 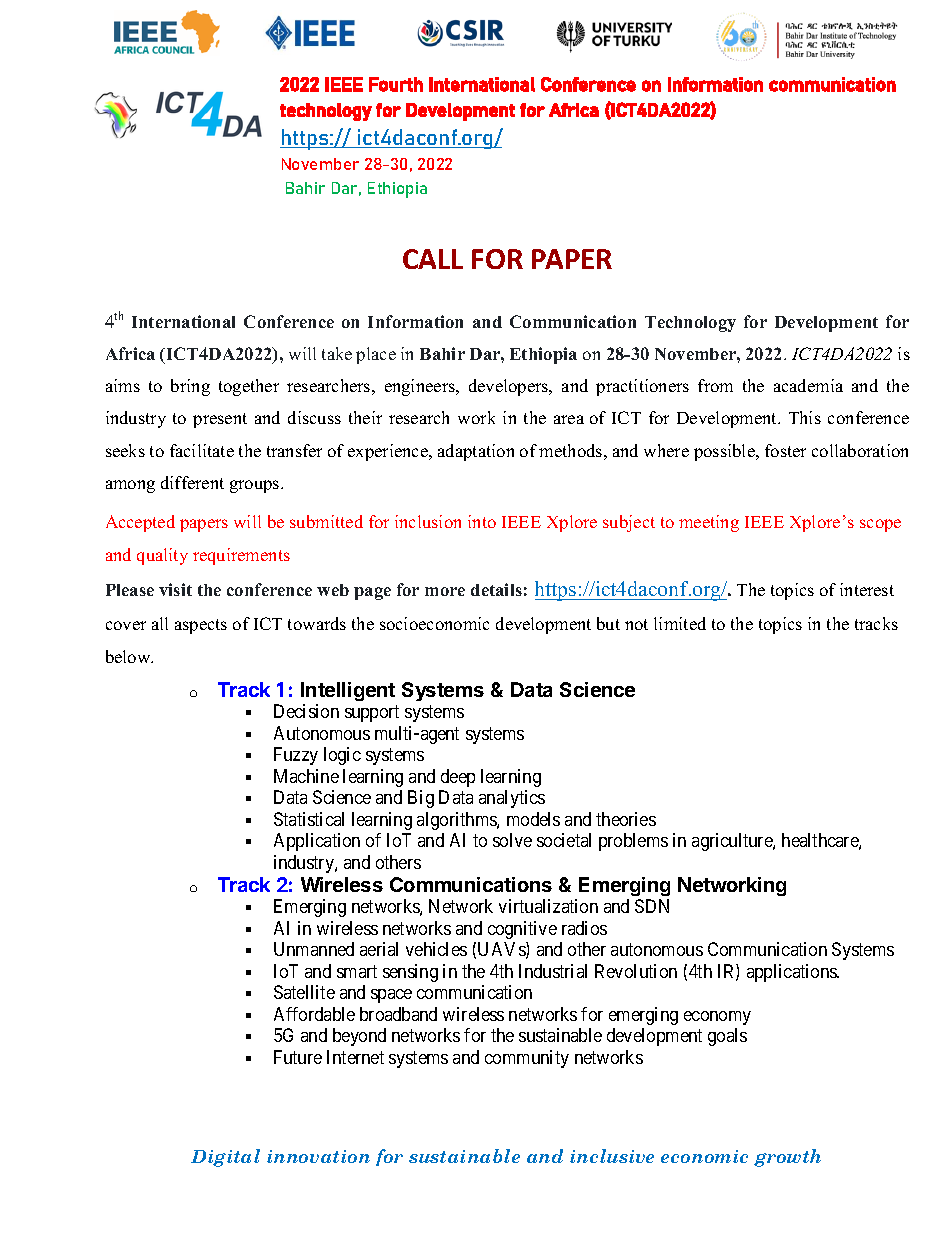 I want to click on interest, so click(x=867, y=589).
